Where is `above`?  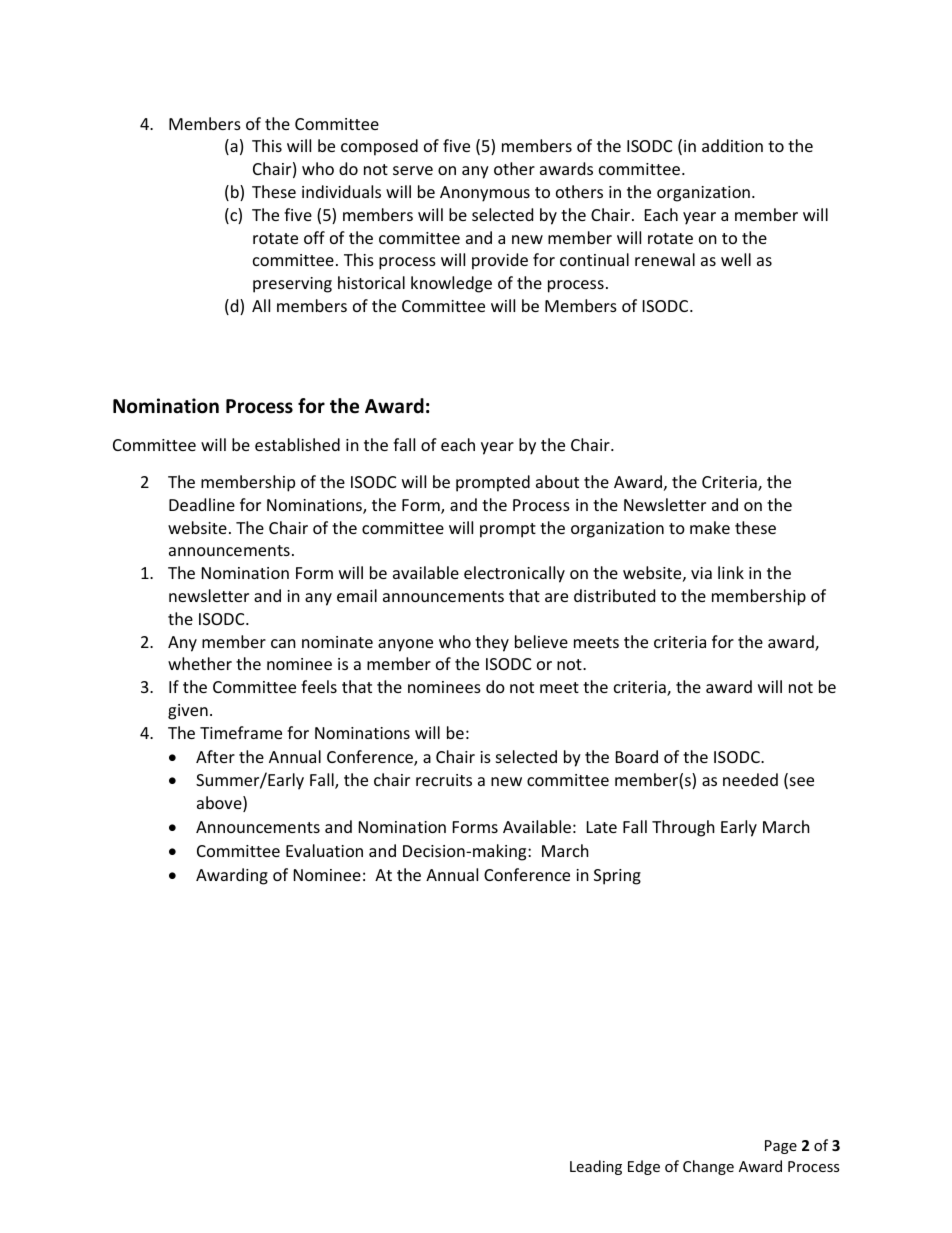
above is located at coordinates (220, 804).
